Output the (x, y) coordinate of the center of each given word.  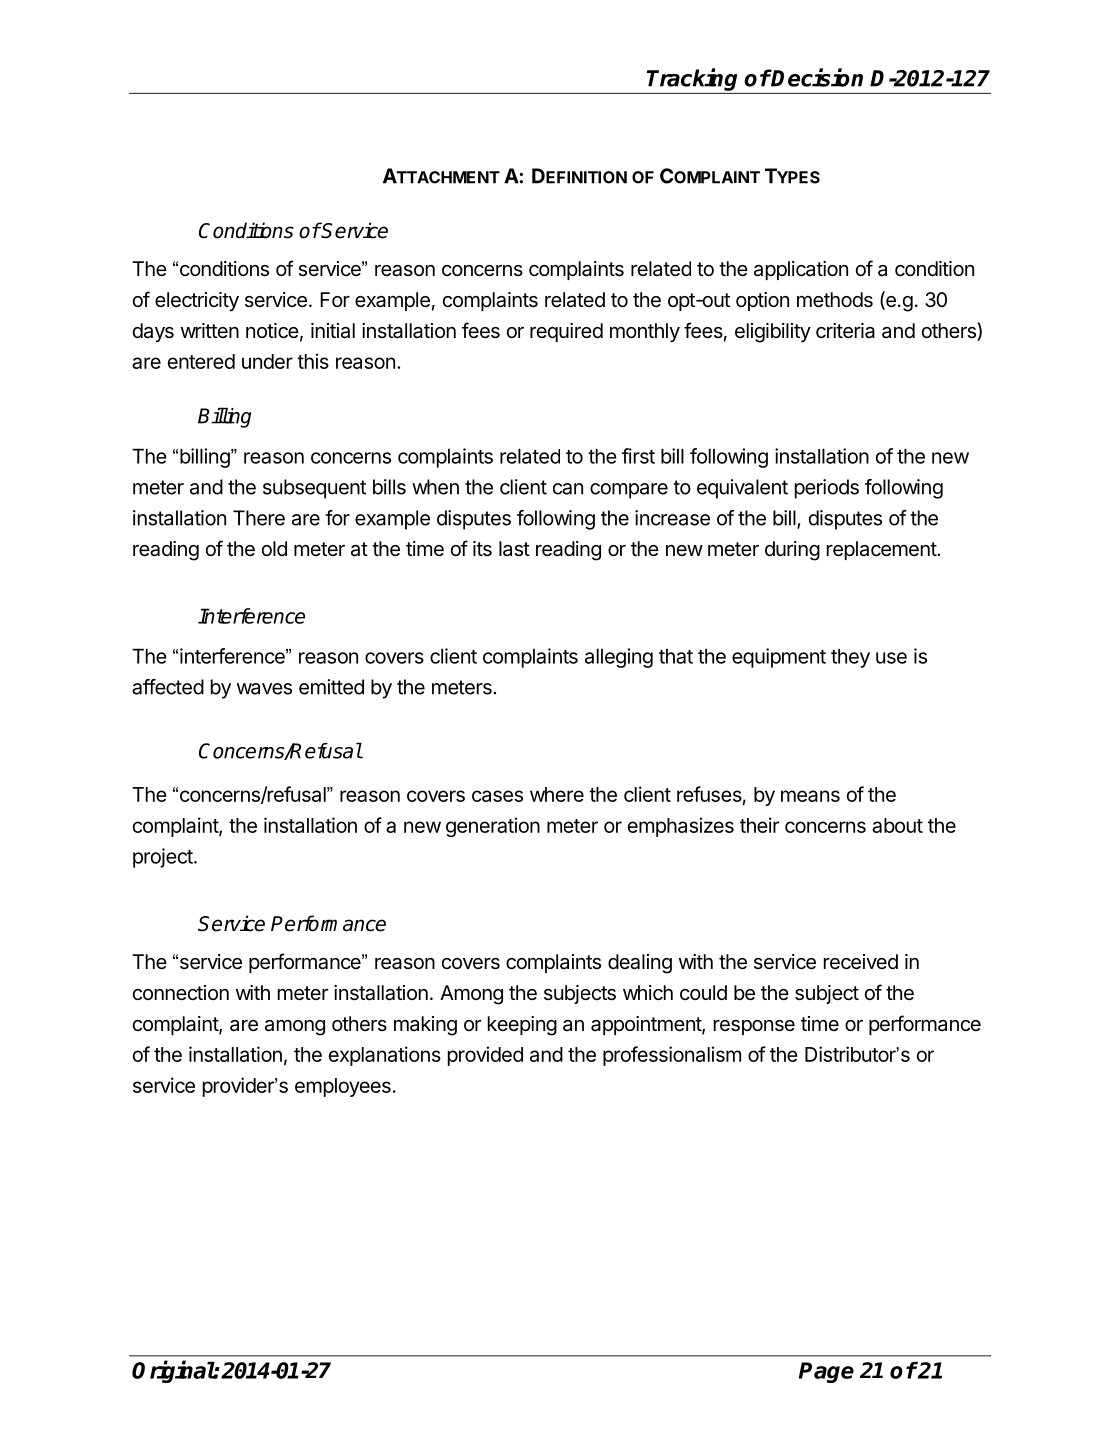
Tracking (692, 79)
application (801, 270)
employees (343, 1087)
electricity (197, 301)
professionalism (672, 1056)
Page (826, 1372)
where (557, 794)
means (810, 796)
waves (264, 689)
